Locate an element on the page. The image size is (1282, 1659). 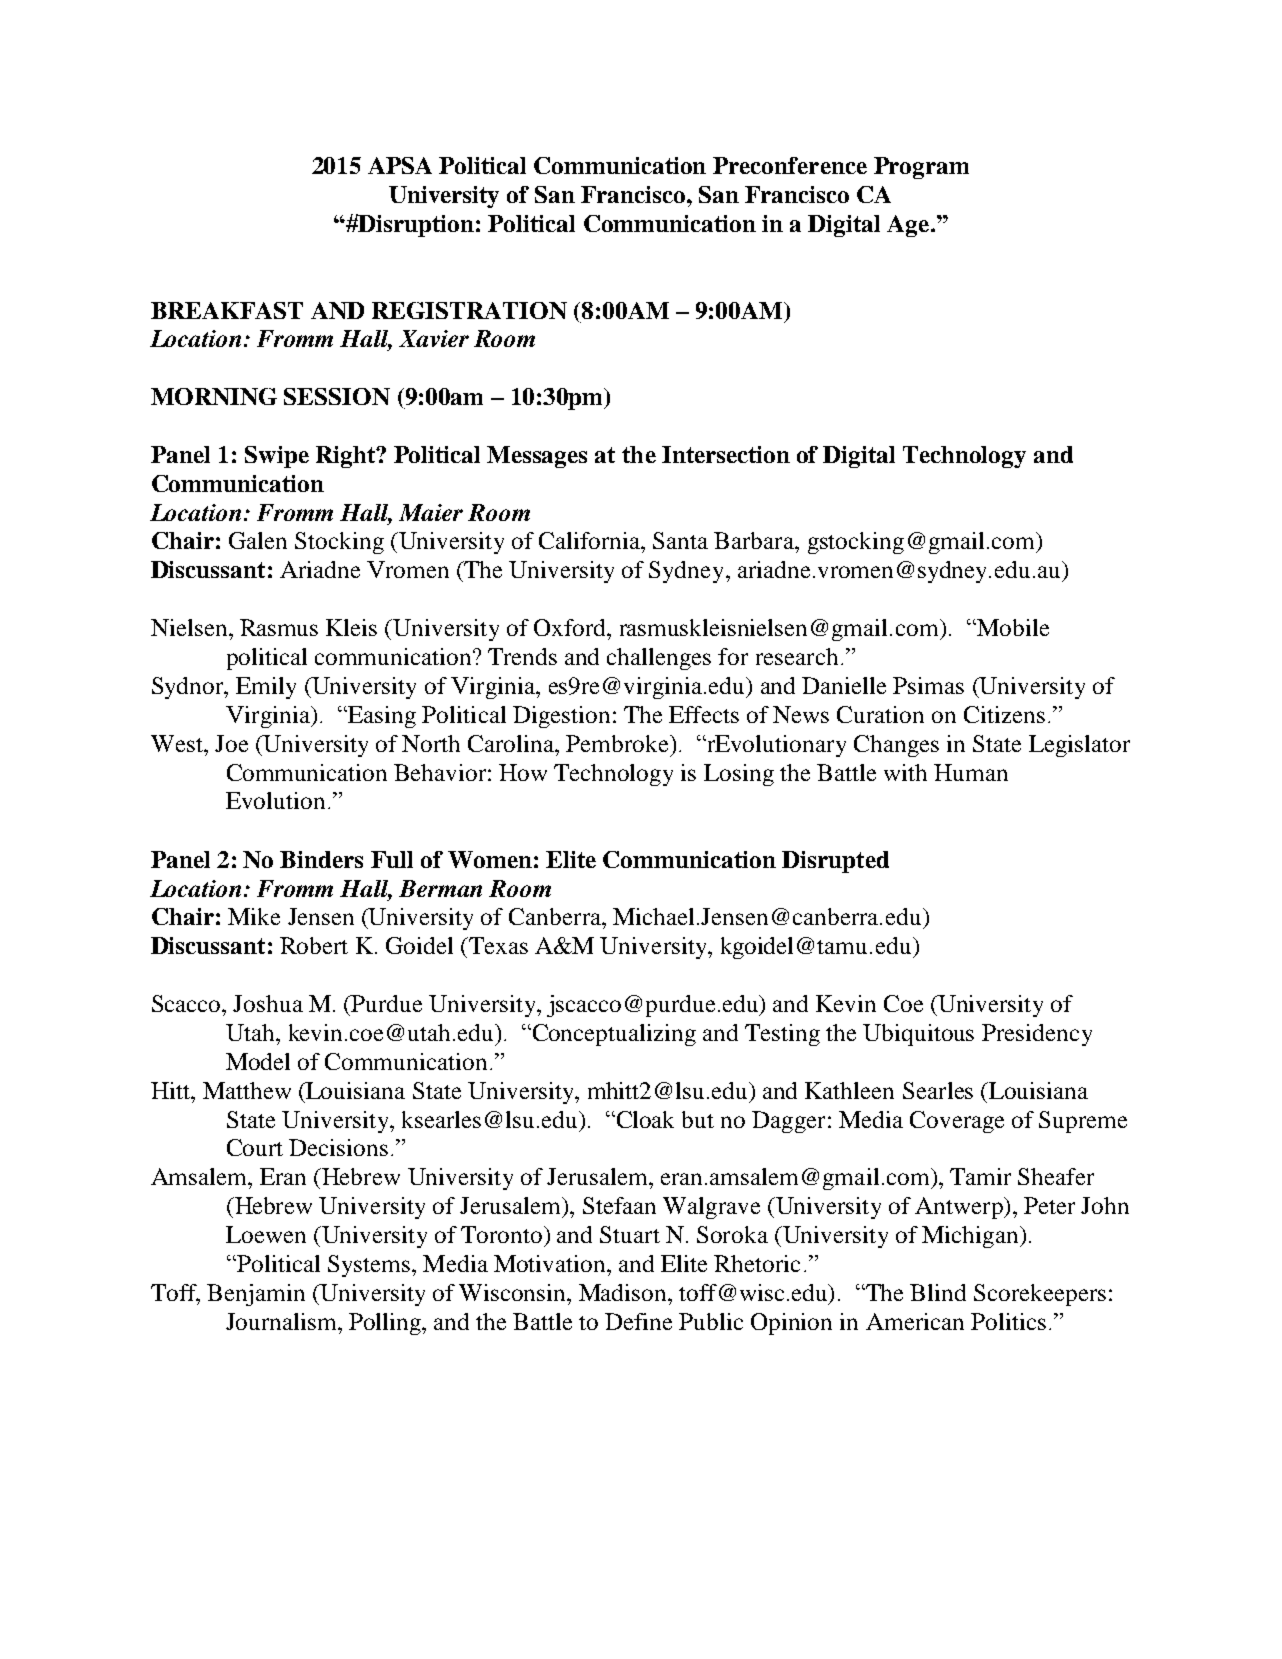
Joshua is located at coordinates (268, 1003).
